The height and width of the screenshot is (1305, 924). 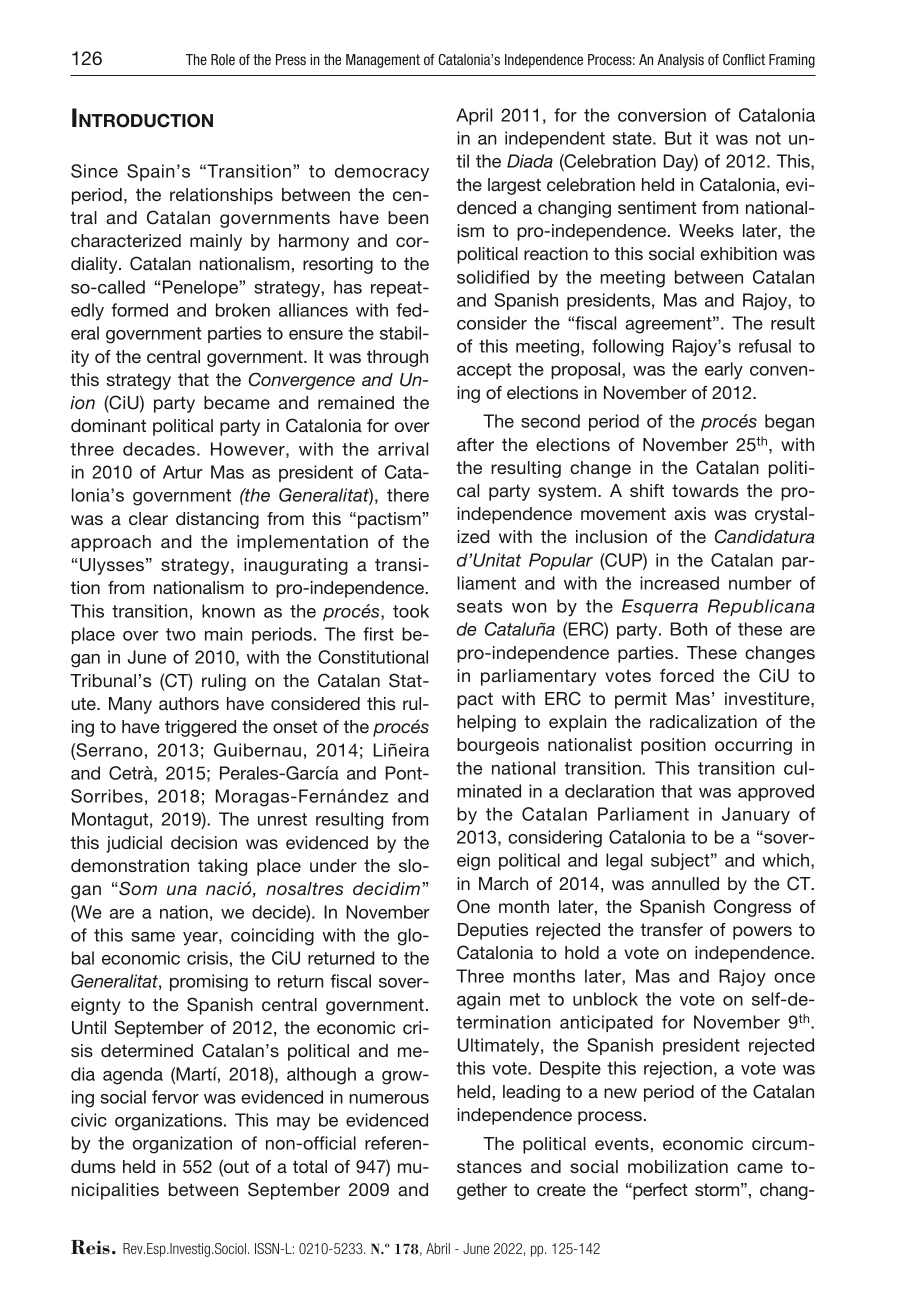 What do you see at coordinates (475, 444) in the screenshot?
I see `after` at bounding box center [475, 444].
